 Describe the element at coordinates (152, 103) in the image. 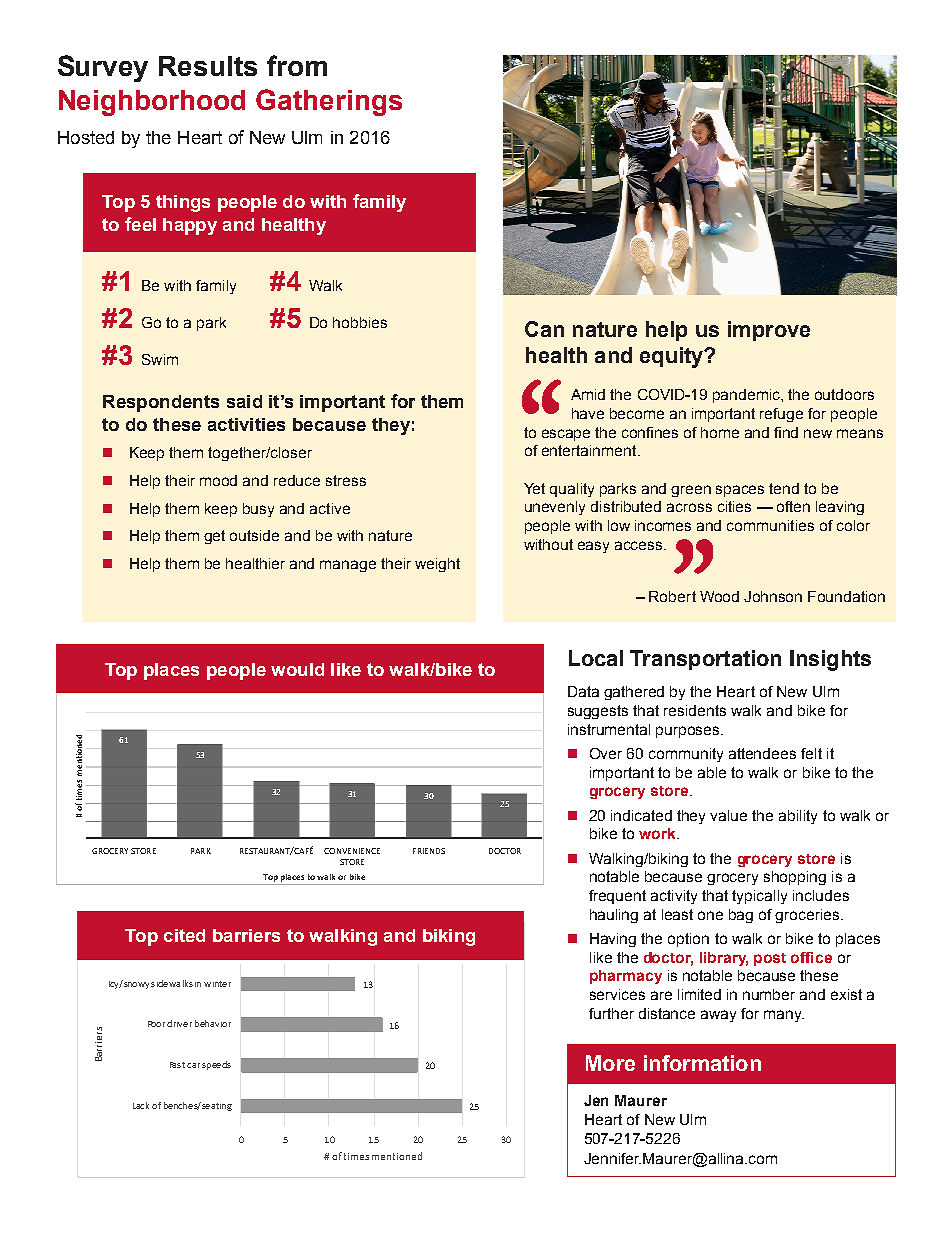

I see `Neighborhood` at that location.
